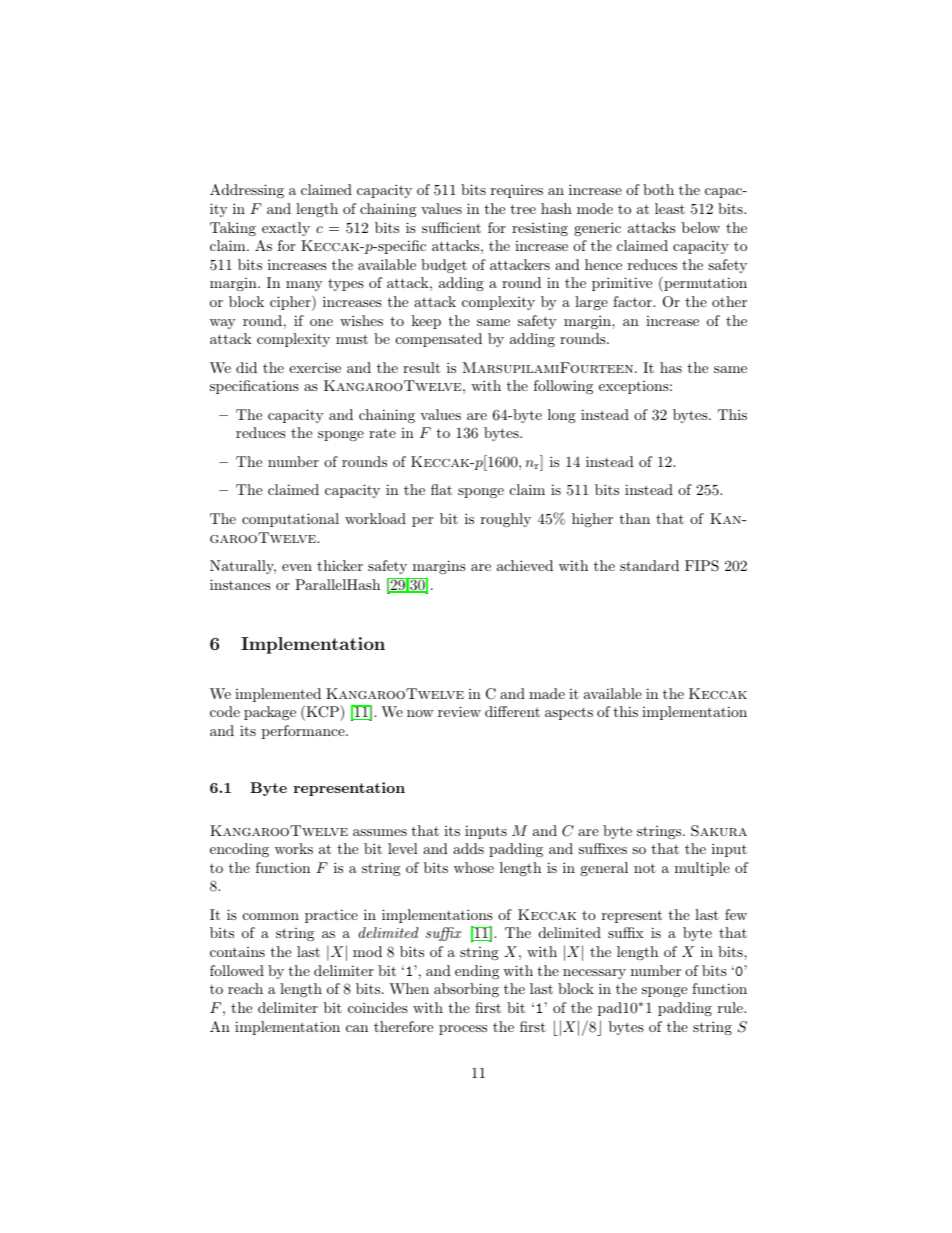  Describe the element at coordinates (441, 489) in the screenshot. I see `flat` at that location.
